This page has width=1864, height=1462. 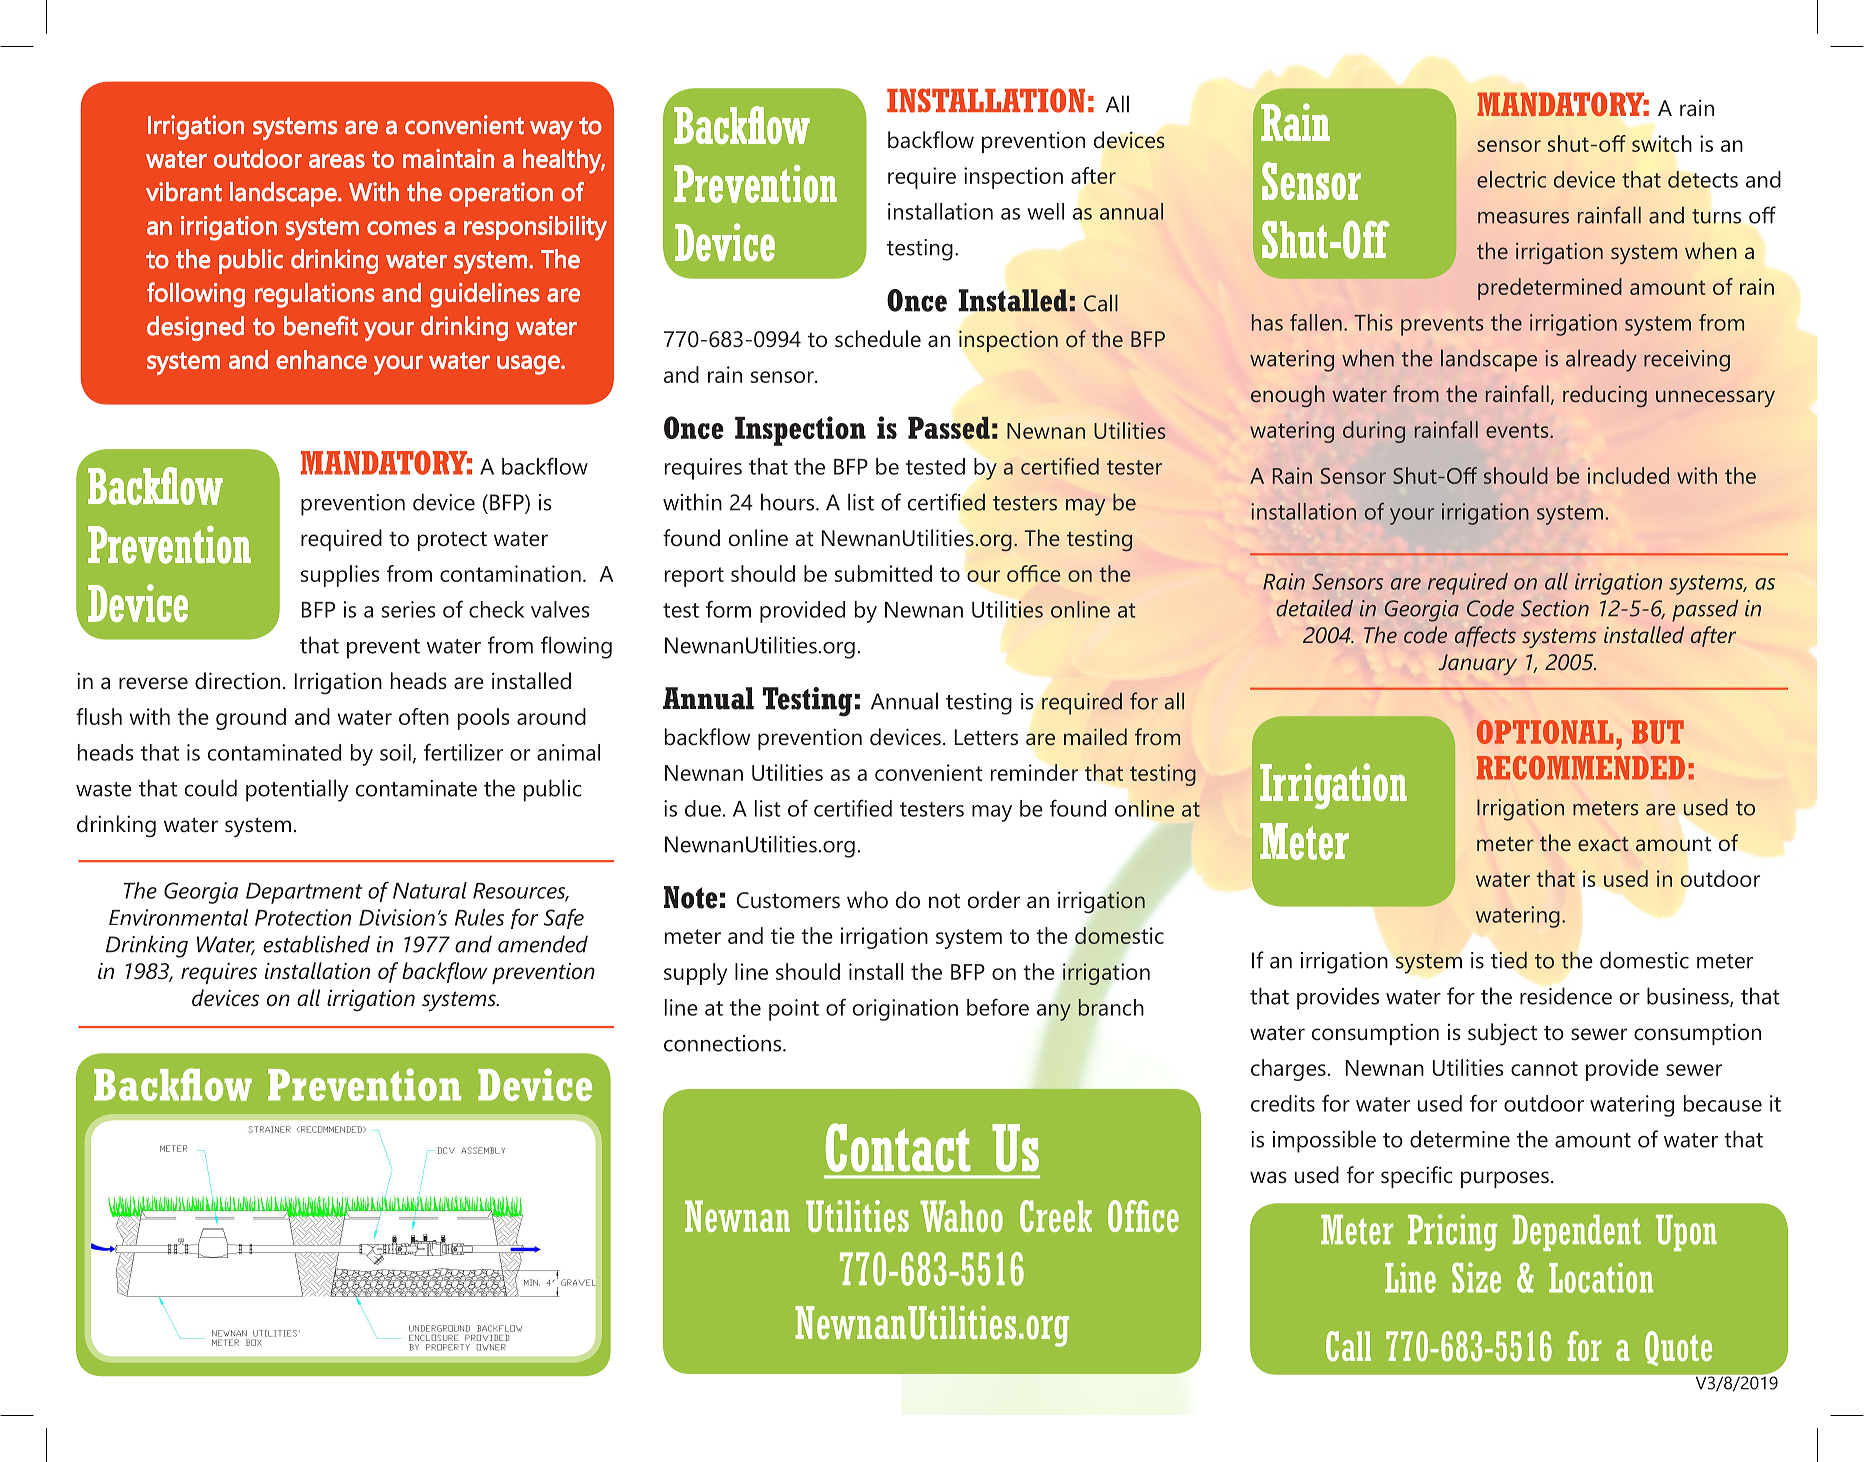 What do you see at coordinates (1045, 211) in the page?
I see `well` at bounding box center [1045, 211].
